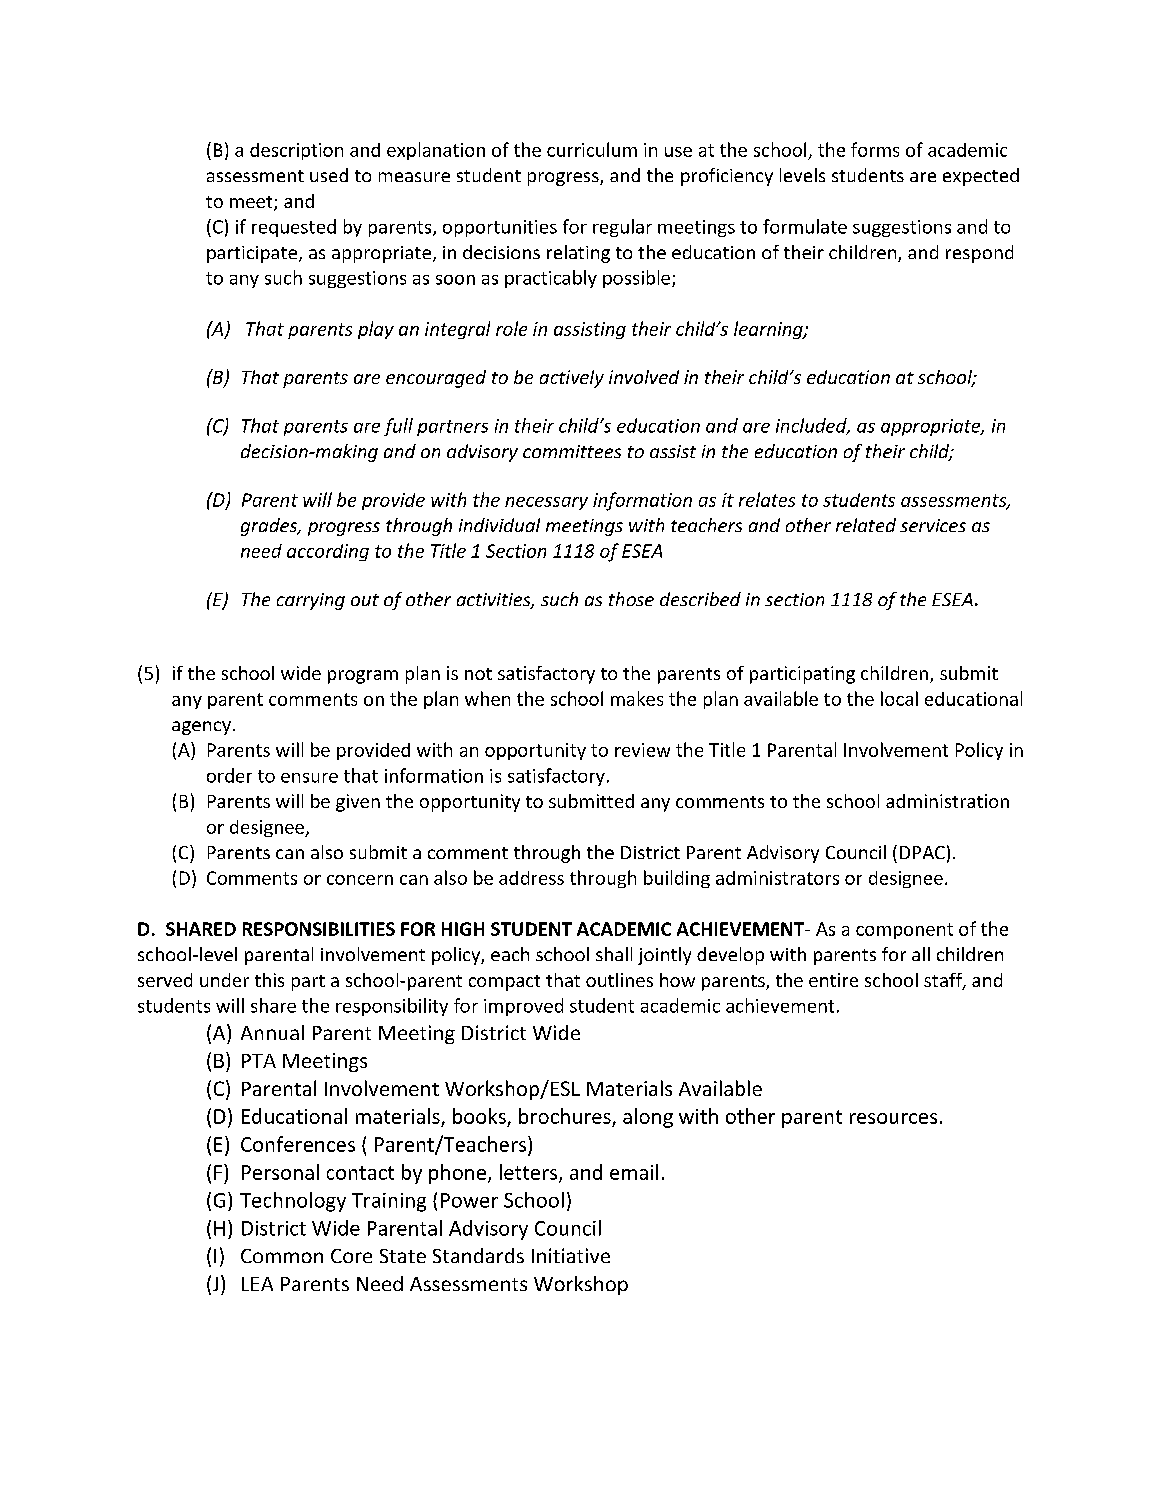 The width and height of the image is (1165, 1508). I want to click on description, so click(296, 151).
